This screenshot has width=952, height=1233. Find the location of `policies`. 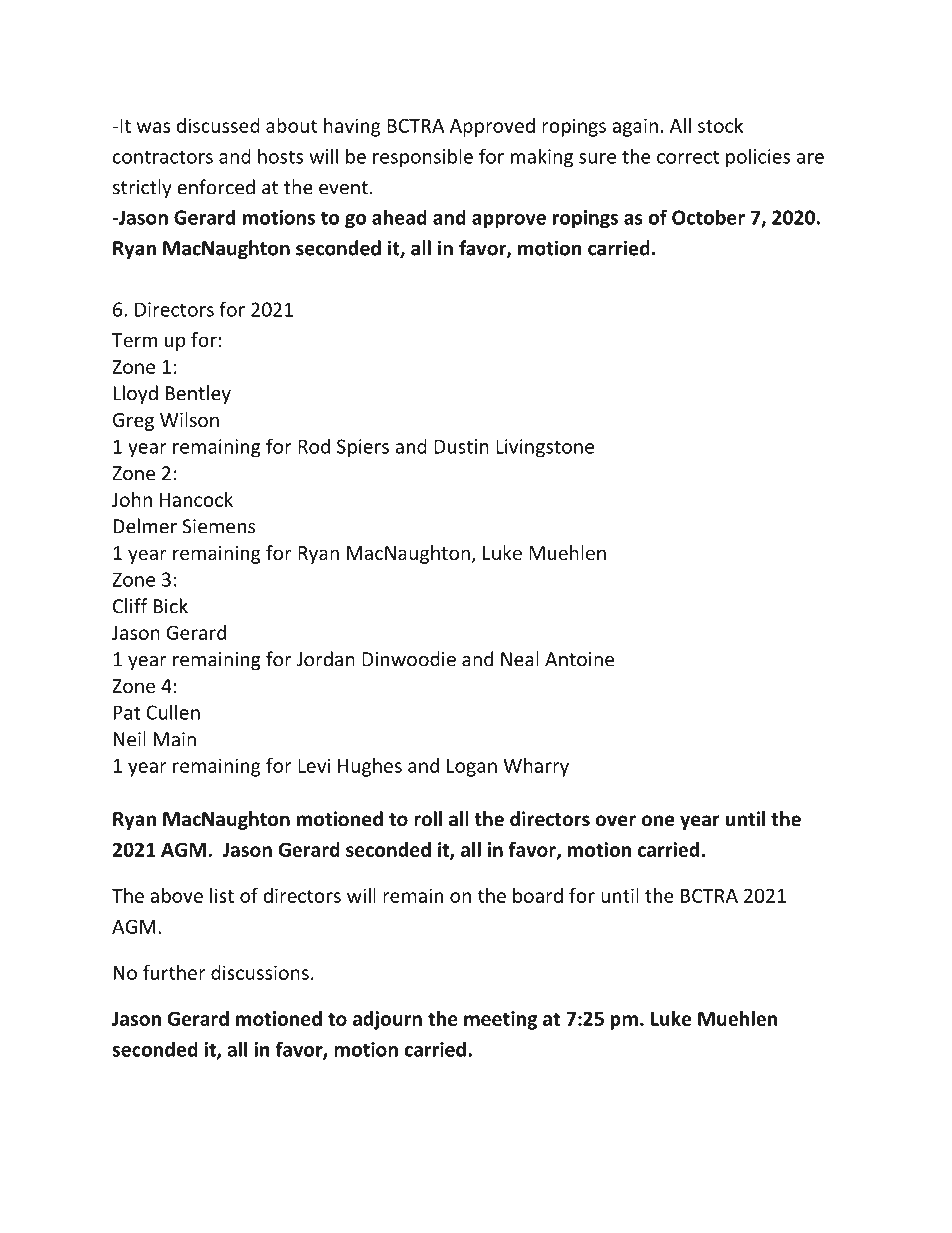

policies is located at coordinates (758, 158).
